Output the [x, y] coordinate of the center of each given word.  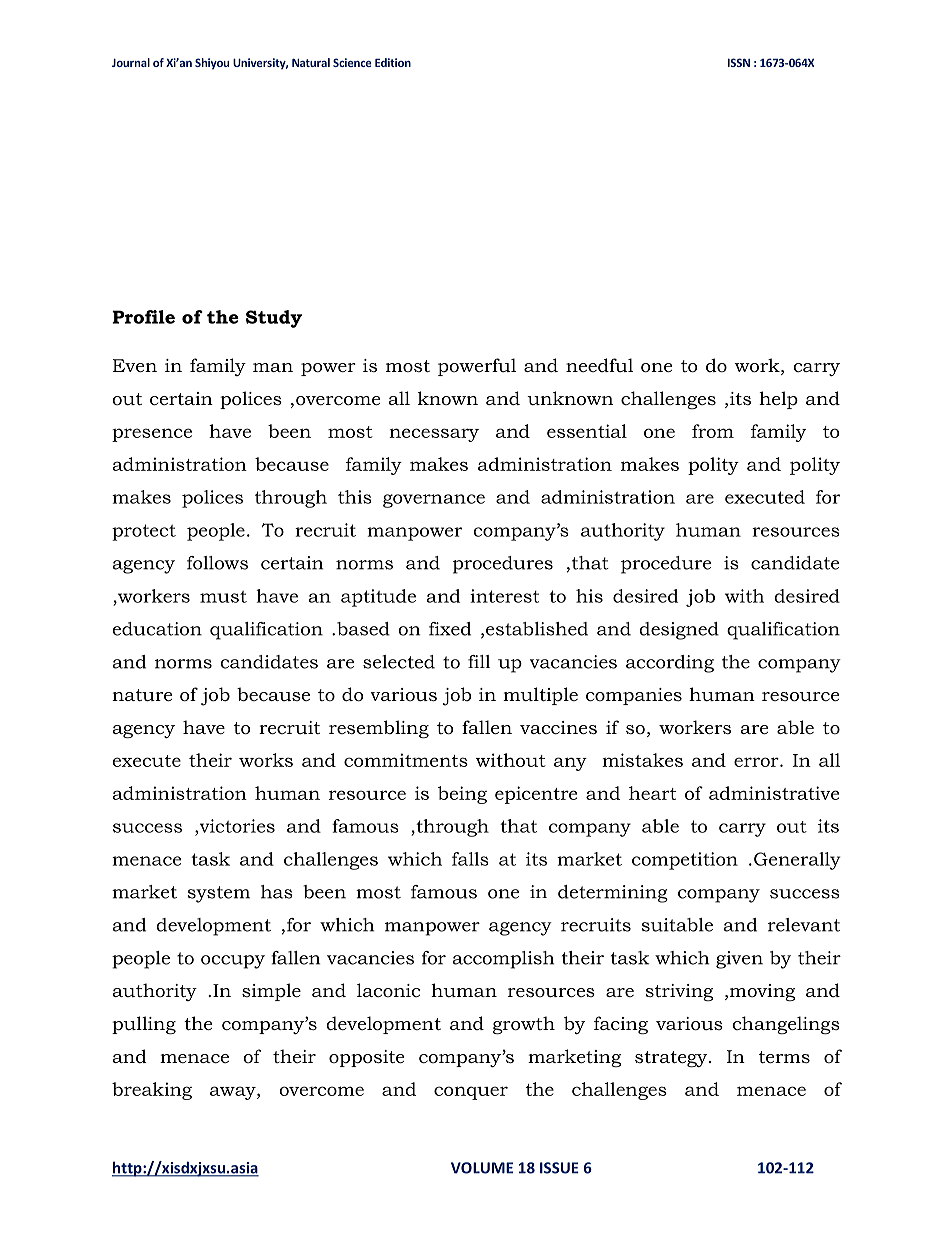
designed [679, 631]
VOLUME [482, 1168]
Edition [393, 62]
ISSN [739, 62]
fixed [450, 629]
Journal [131, 62]
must [223, 597]
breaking [152, 1091]
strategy [672, 1059]
